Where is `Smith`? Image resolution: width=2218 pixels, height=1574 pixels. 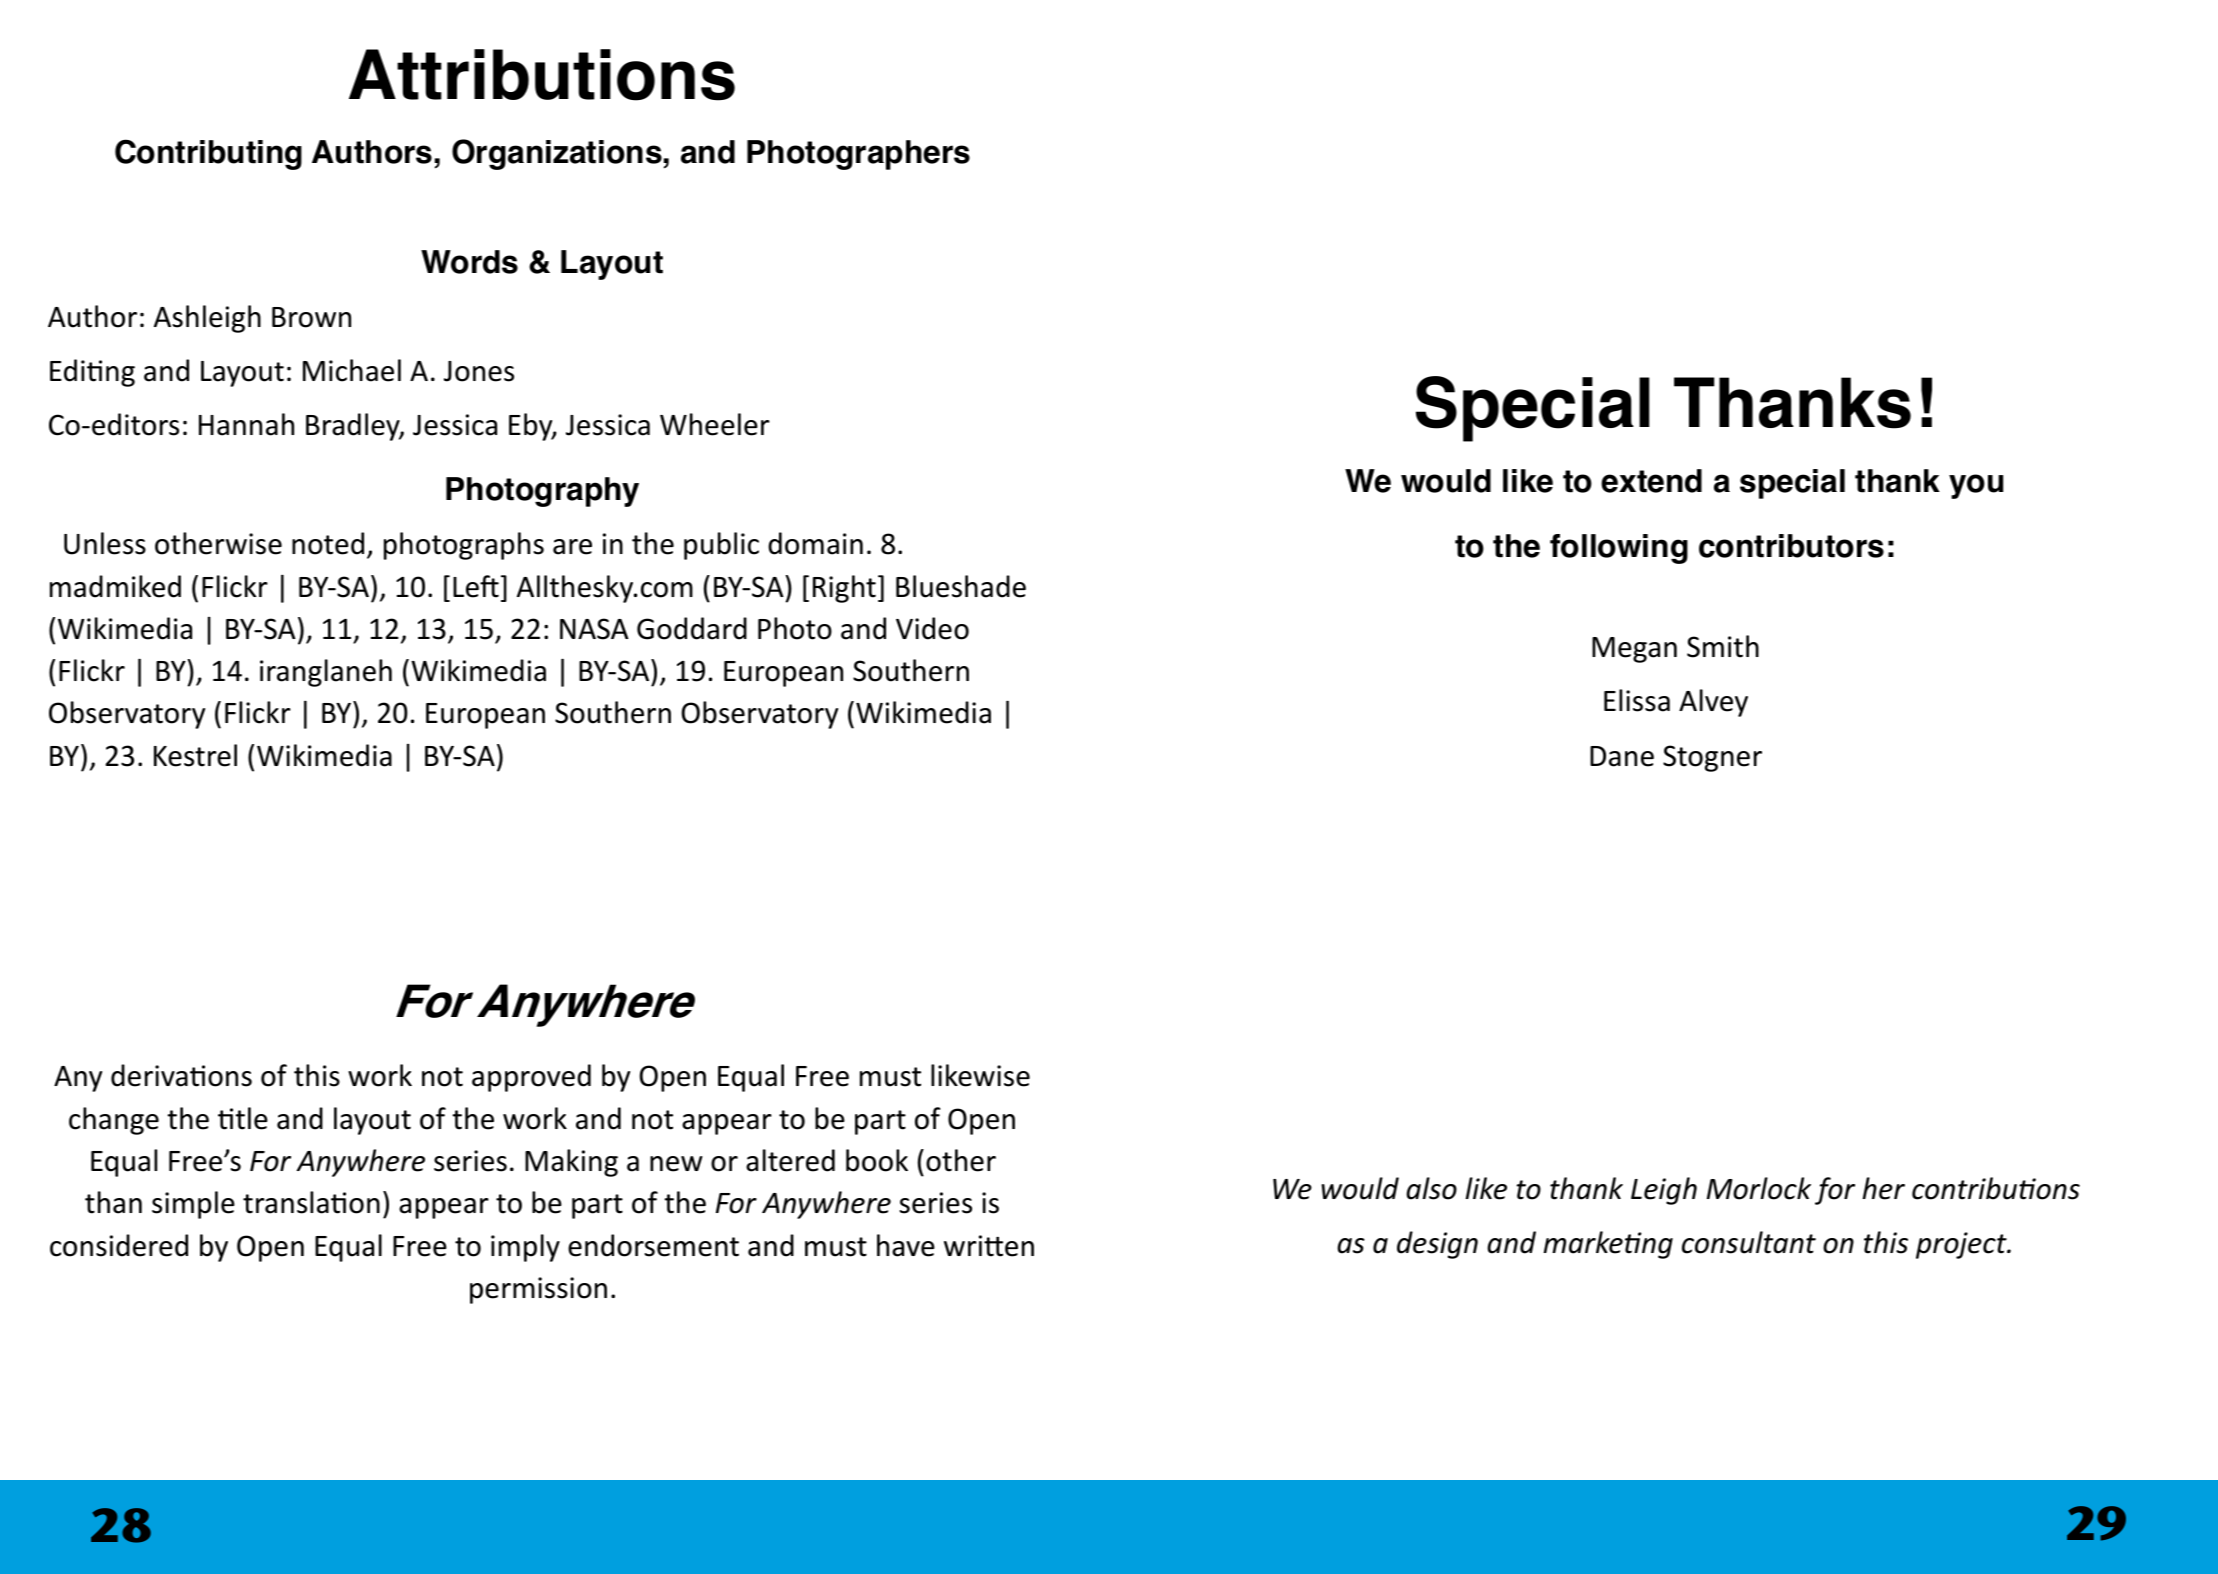
Smith is located at coordinates (1723, 646).
